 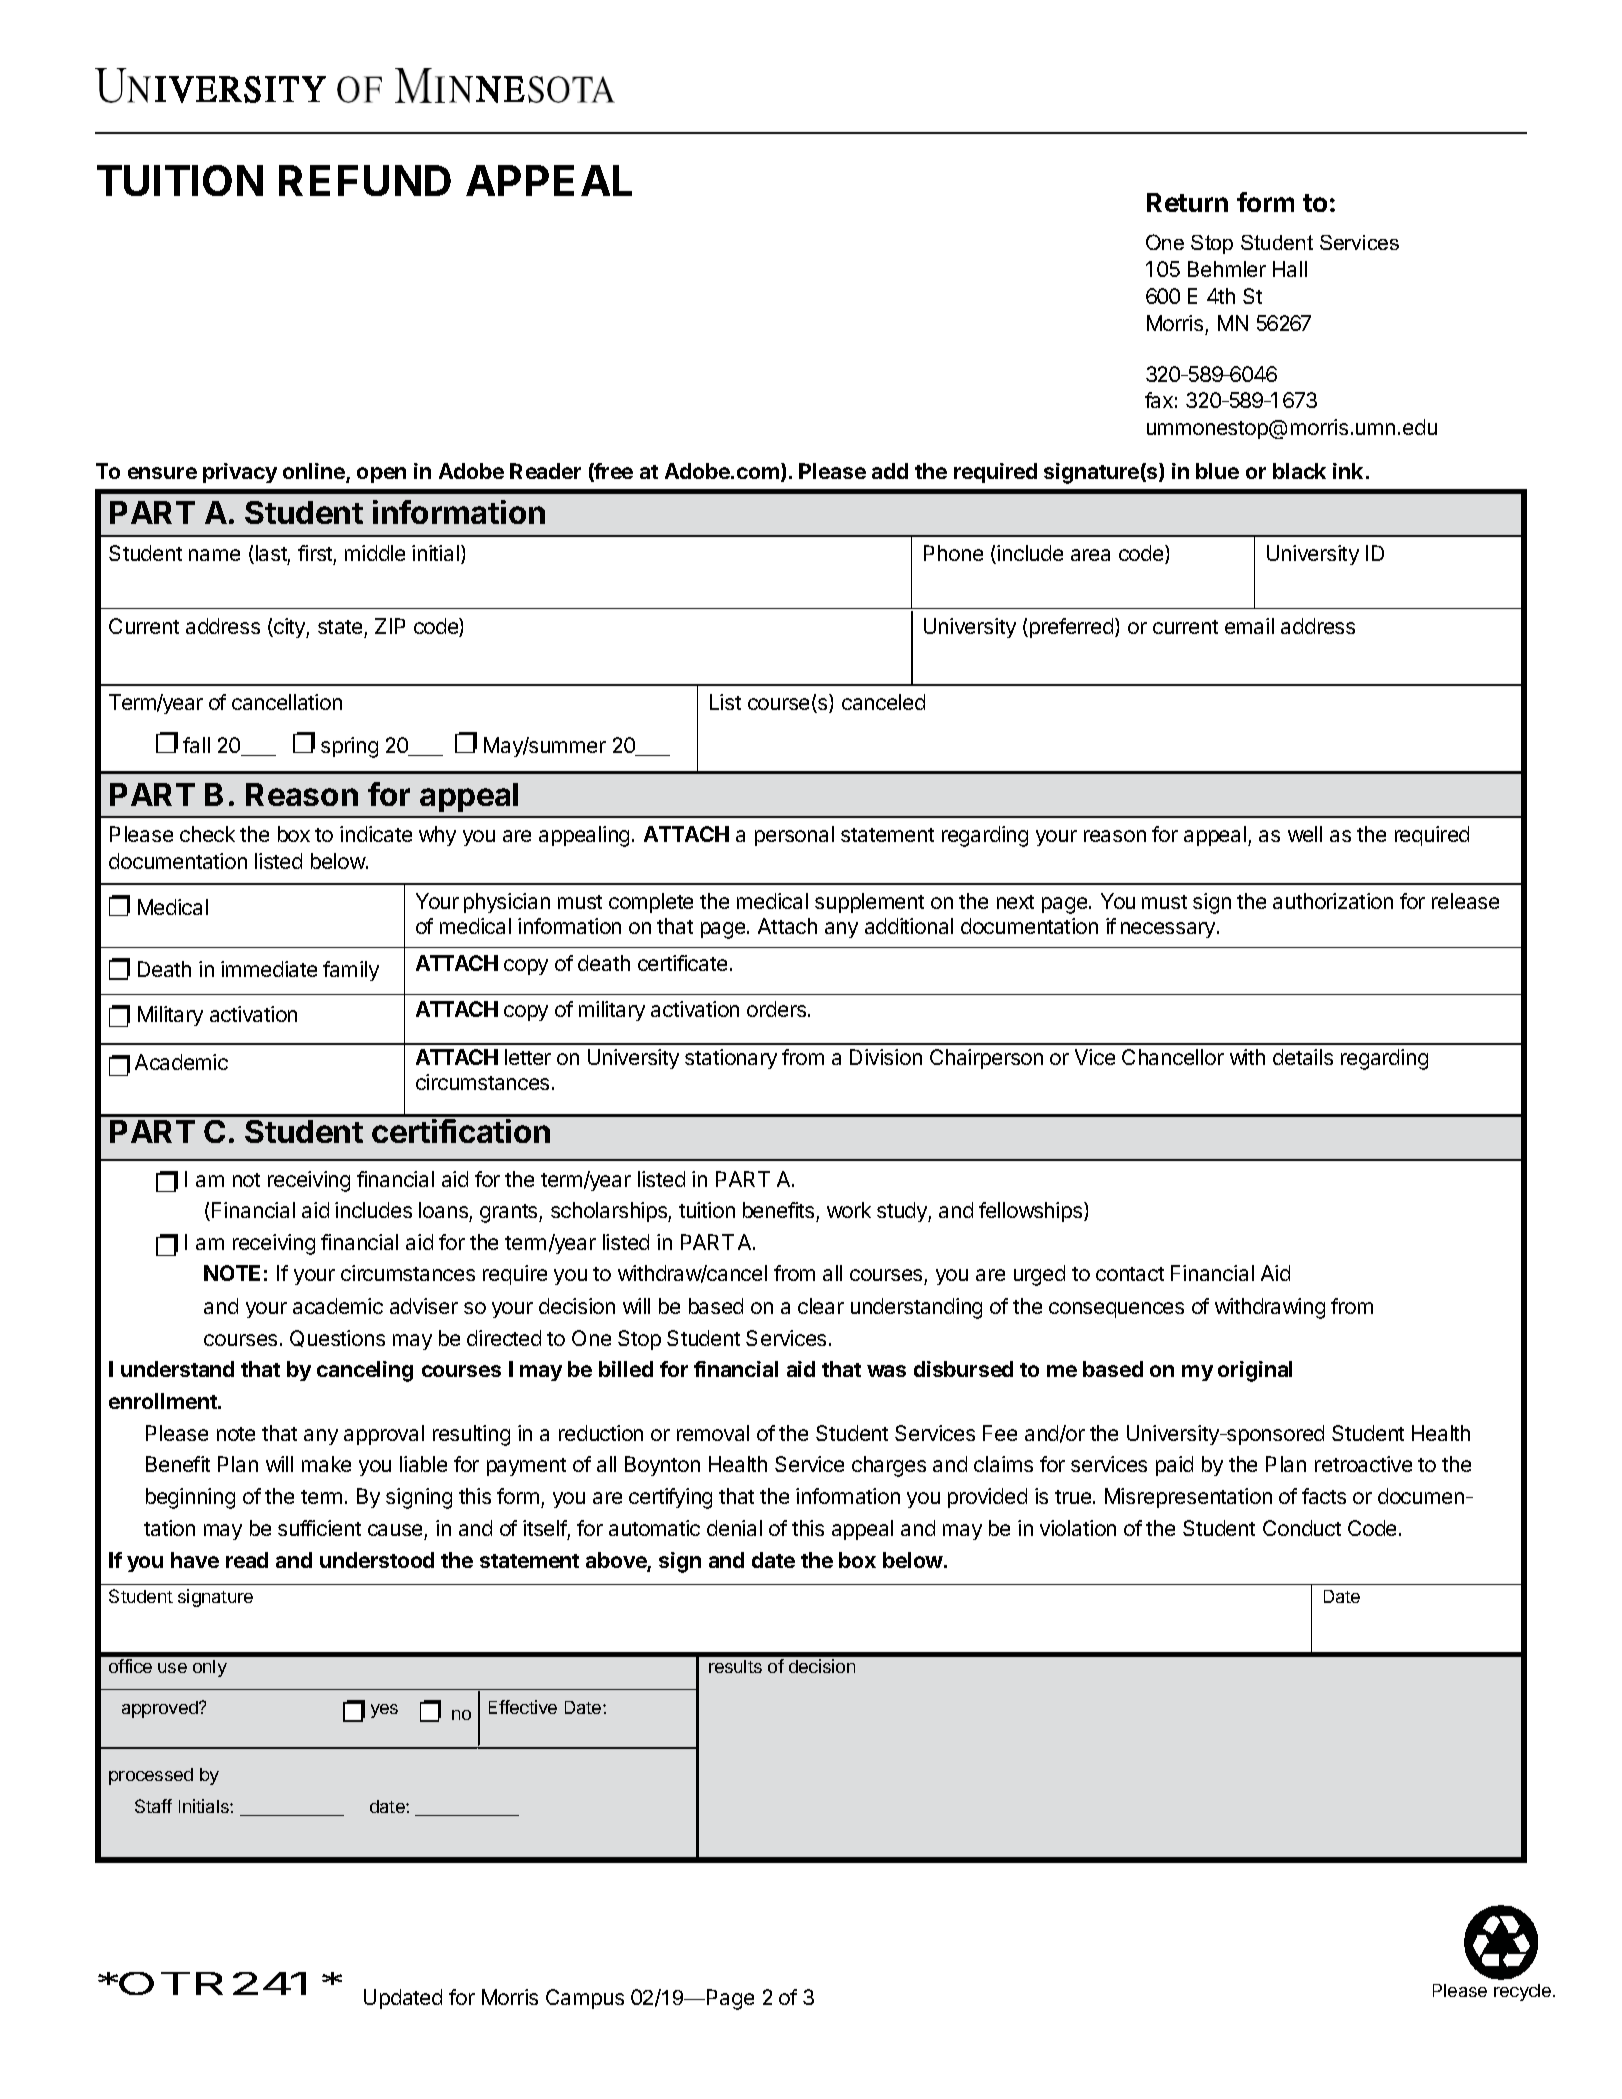 I want to click on original, so click(x=1255, y=1371).
